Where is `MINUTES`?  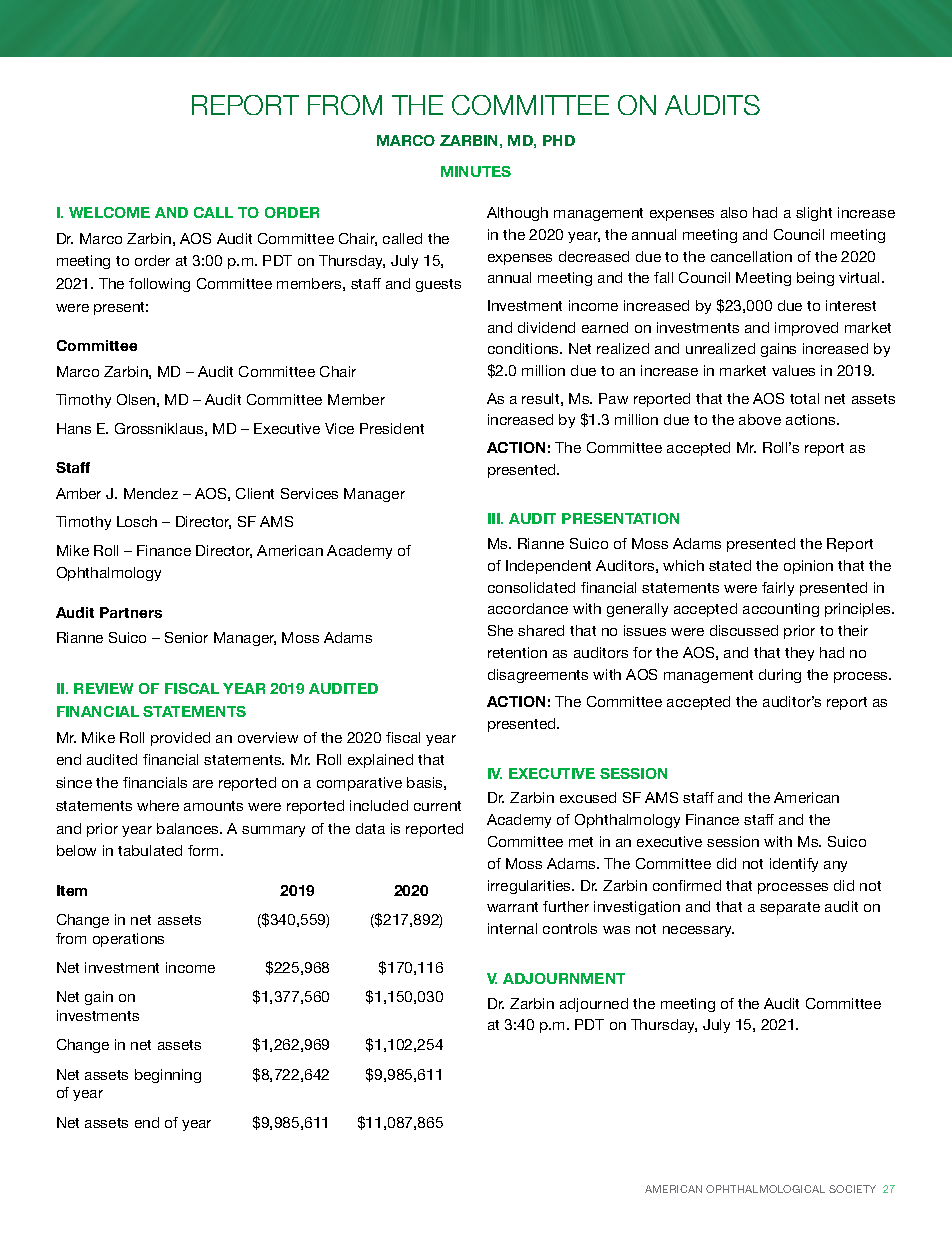
MINUTES is located at coordinates (476, 171).
